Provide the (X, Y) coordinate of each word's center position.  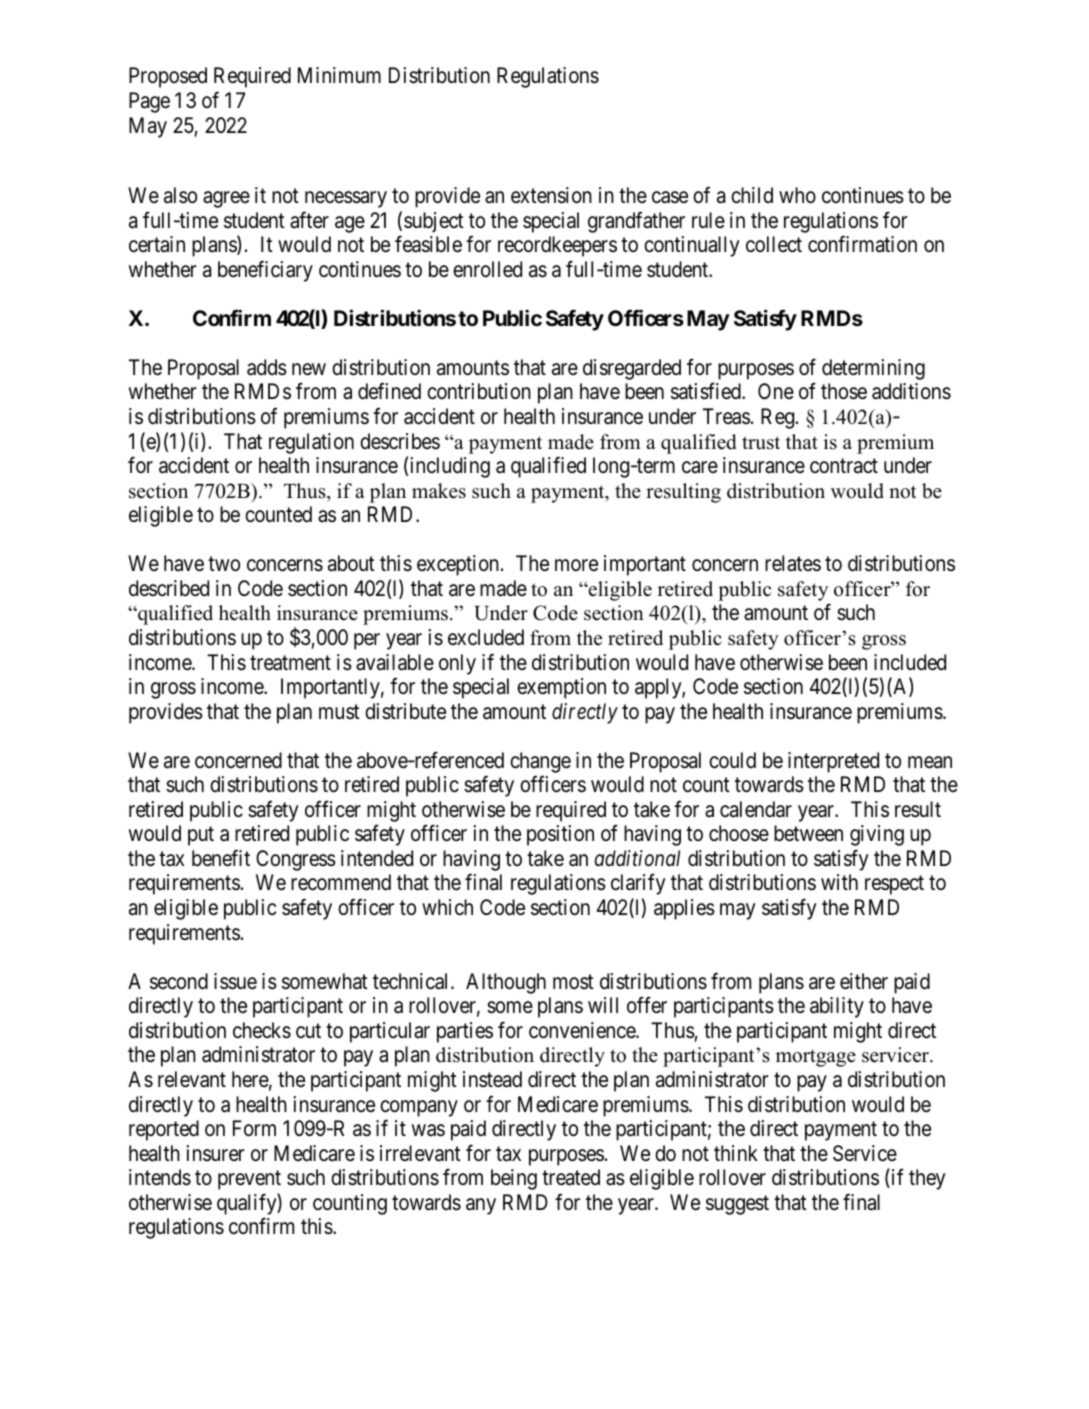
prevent (249, 1180)
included (910, 662)
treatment (290, 663)
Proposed (168, 77)
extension (551, 195)
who (797, 195)
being (514, 1179)
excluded (486, 637)
